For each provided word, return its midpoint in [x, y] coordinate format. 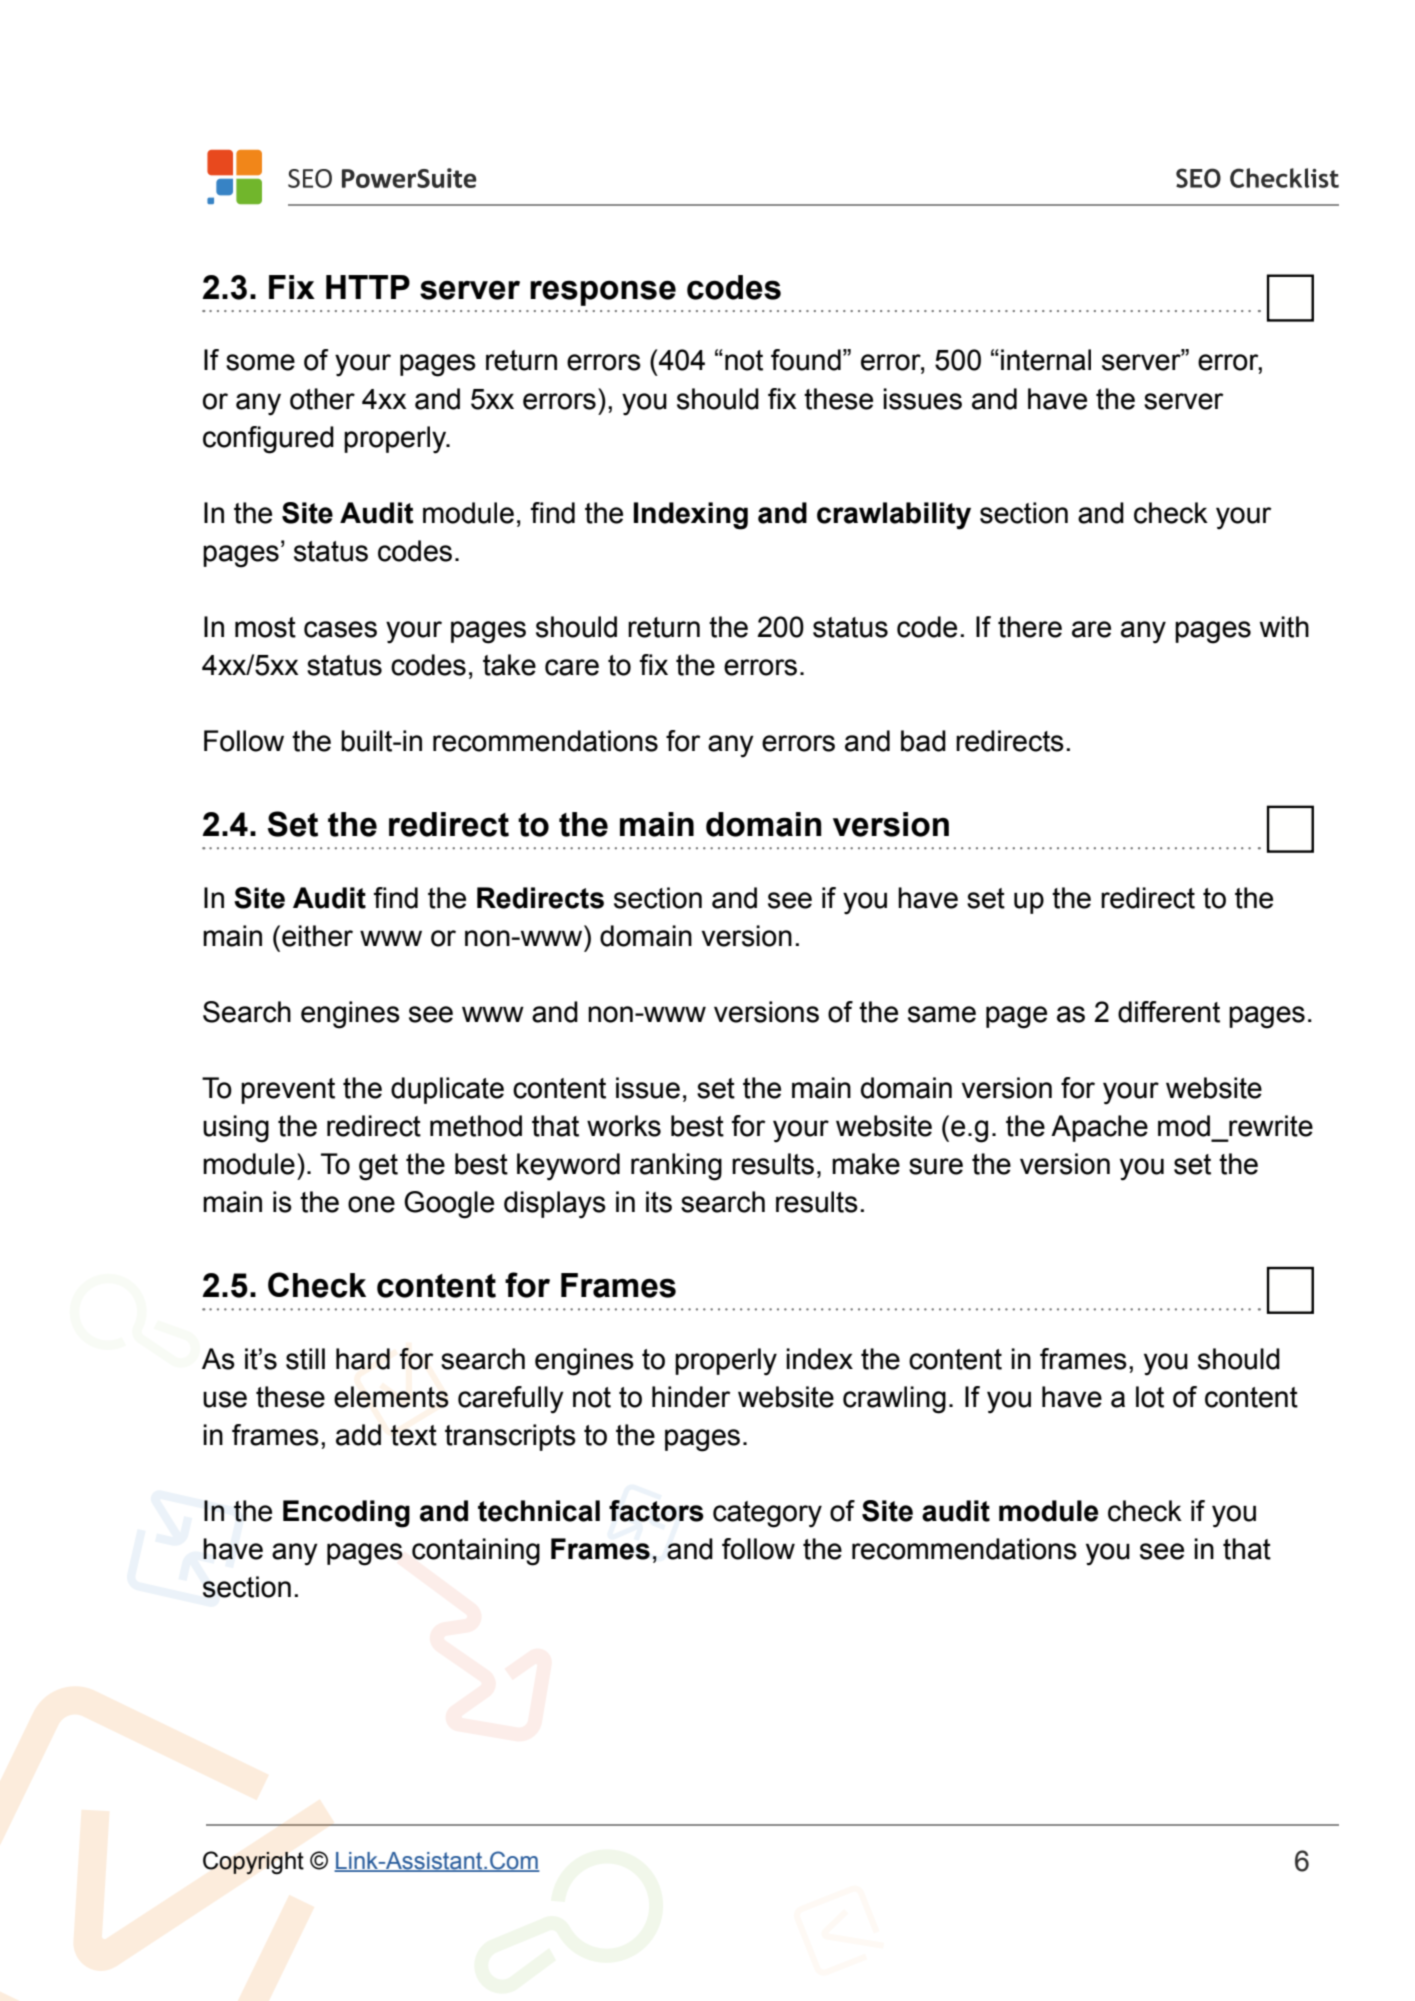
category [767, 1514]
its [659, 1202]
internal [1046, 360]
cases [340, 629]
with [1284, 627]
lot [1150, 1397]
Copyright [253, 1863]
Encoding [346, 1514]
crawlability [894, 516]
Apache [1099, 1128]
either [317, 936]
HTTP [368, 287]
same [942, 1014]
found [806, 360]
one [371, 1204]
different [1169, 1012]
